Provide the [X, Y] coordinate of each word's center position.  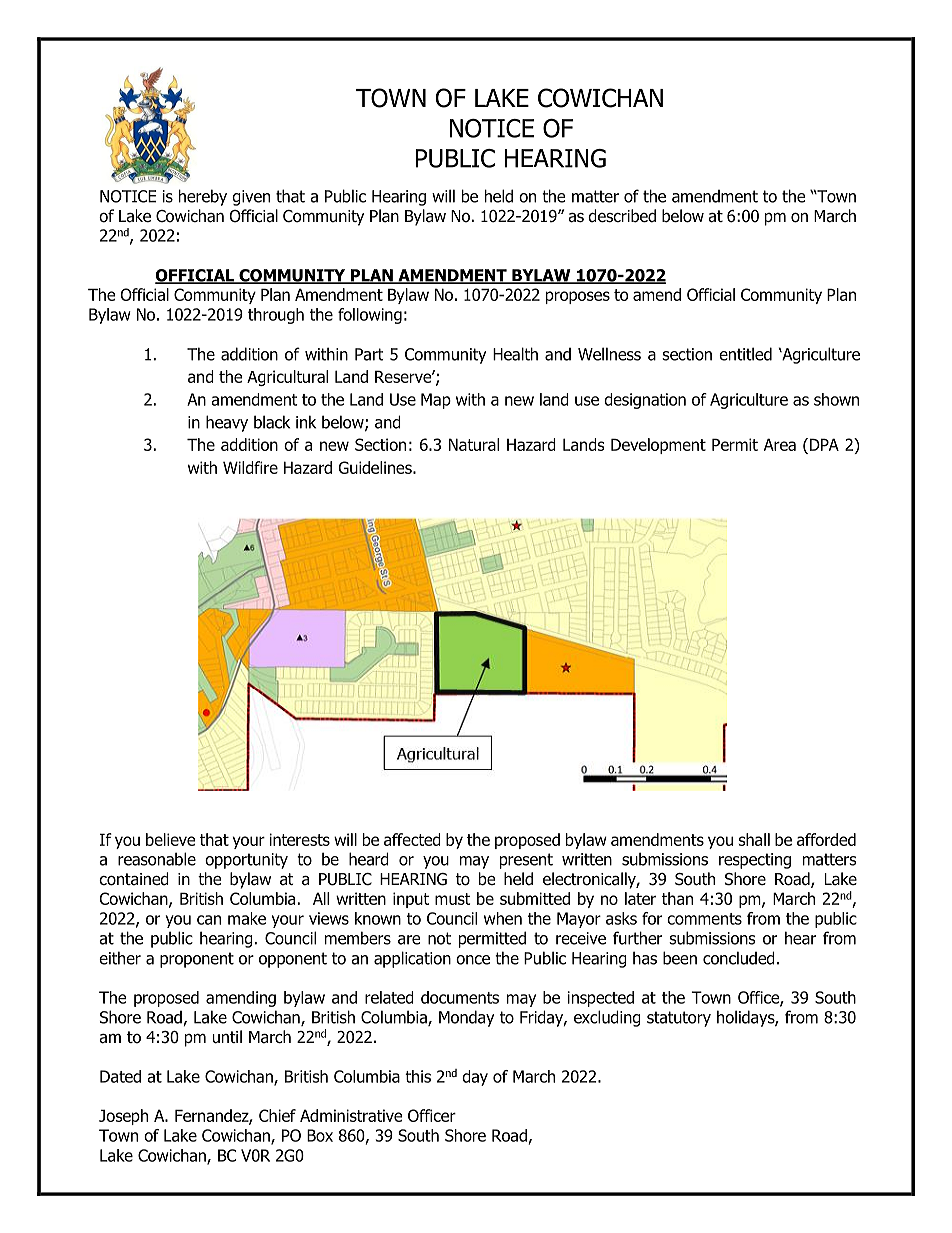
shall [754, 839]
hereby [203, 197]
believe [171, 839]
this [418, 1076]
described [622, 216]
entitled [745, 354]
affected [412, 839]
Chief [277, 1115]
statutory [679, 1019]
